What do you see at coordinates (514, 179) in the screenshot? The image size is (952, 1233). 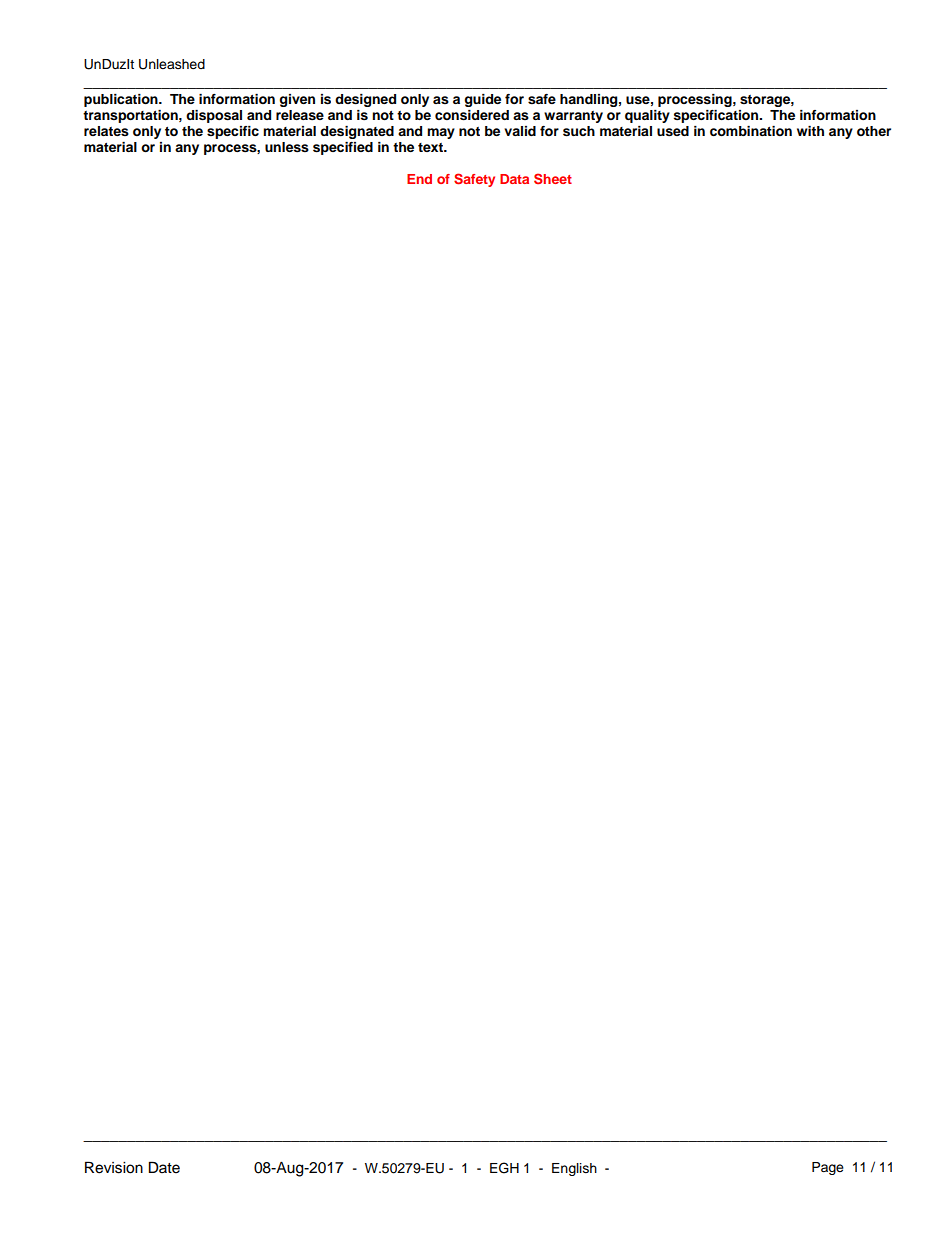 I see `Data` at bounding box center [514, 179].
